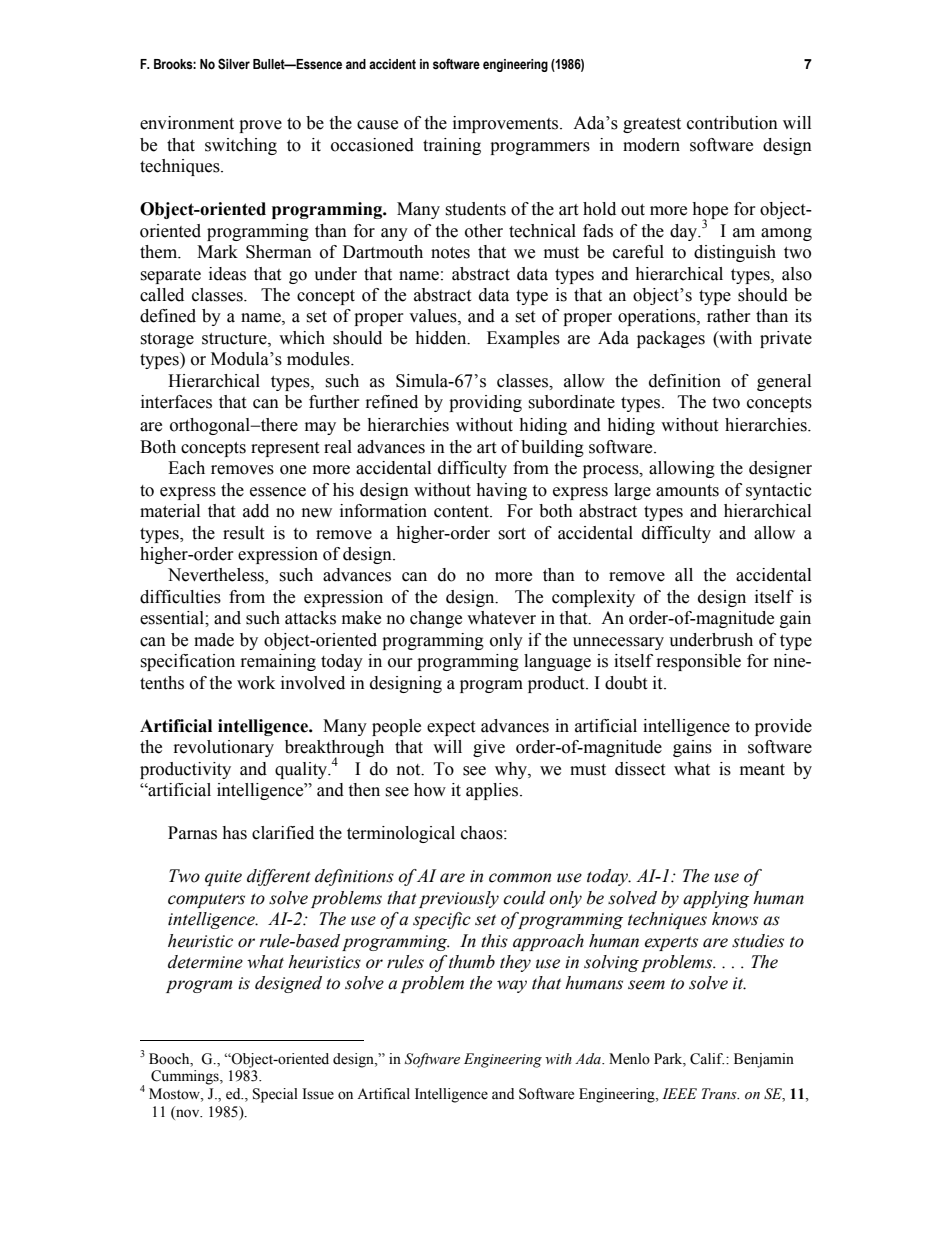 The height and width of the image is (1233, 952). I want to click on training, so click(452, 146).
